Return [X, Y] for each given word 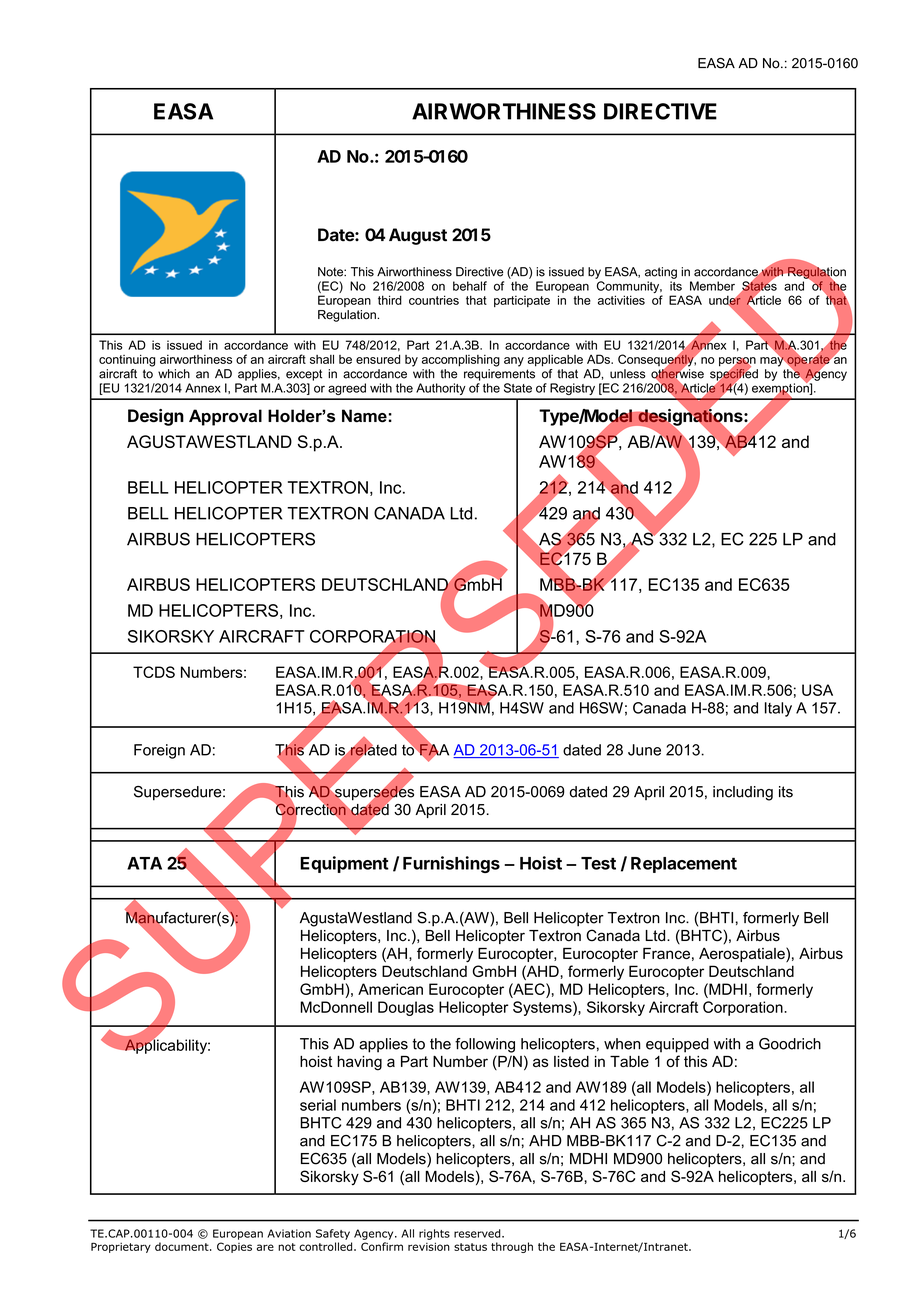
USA [817, 690]
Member [712, 286]
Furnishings [451, 864]
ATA [144, 863]
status [470, 1247]
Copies [234, 1247]
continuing [127, 360]
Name [364, 416]
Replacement [684, 865]
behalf [470, 286]
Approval [225, 417]
